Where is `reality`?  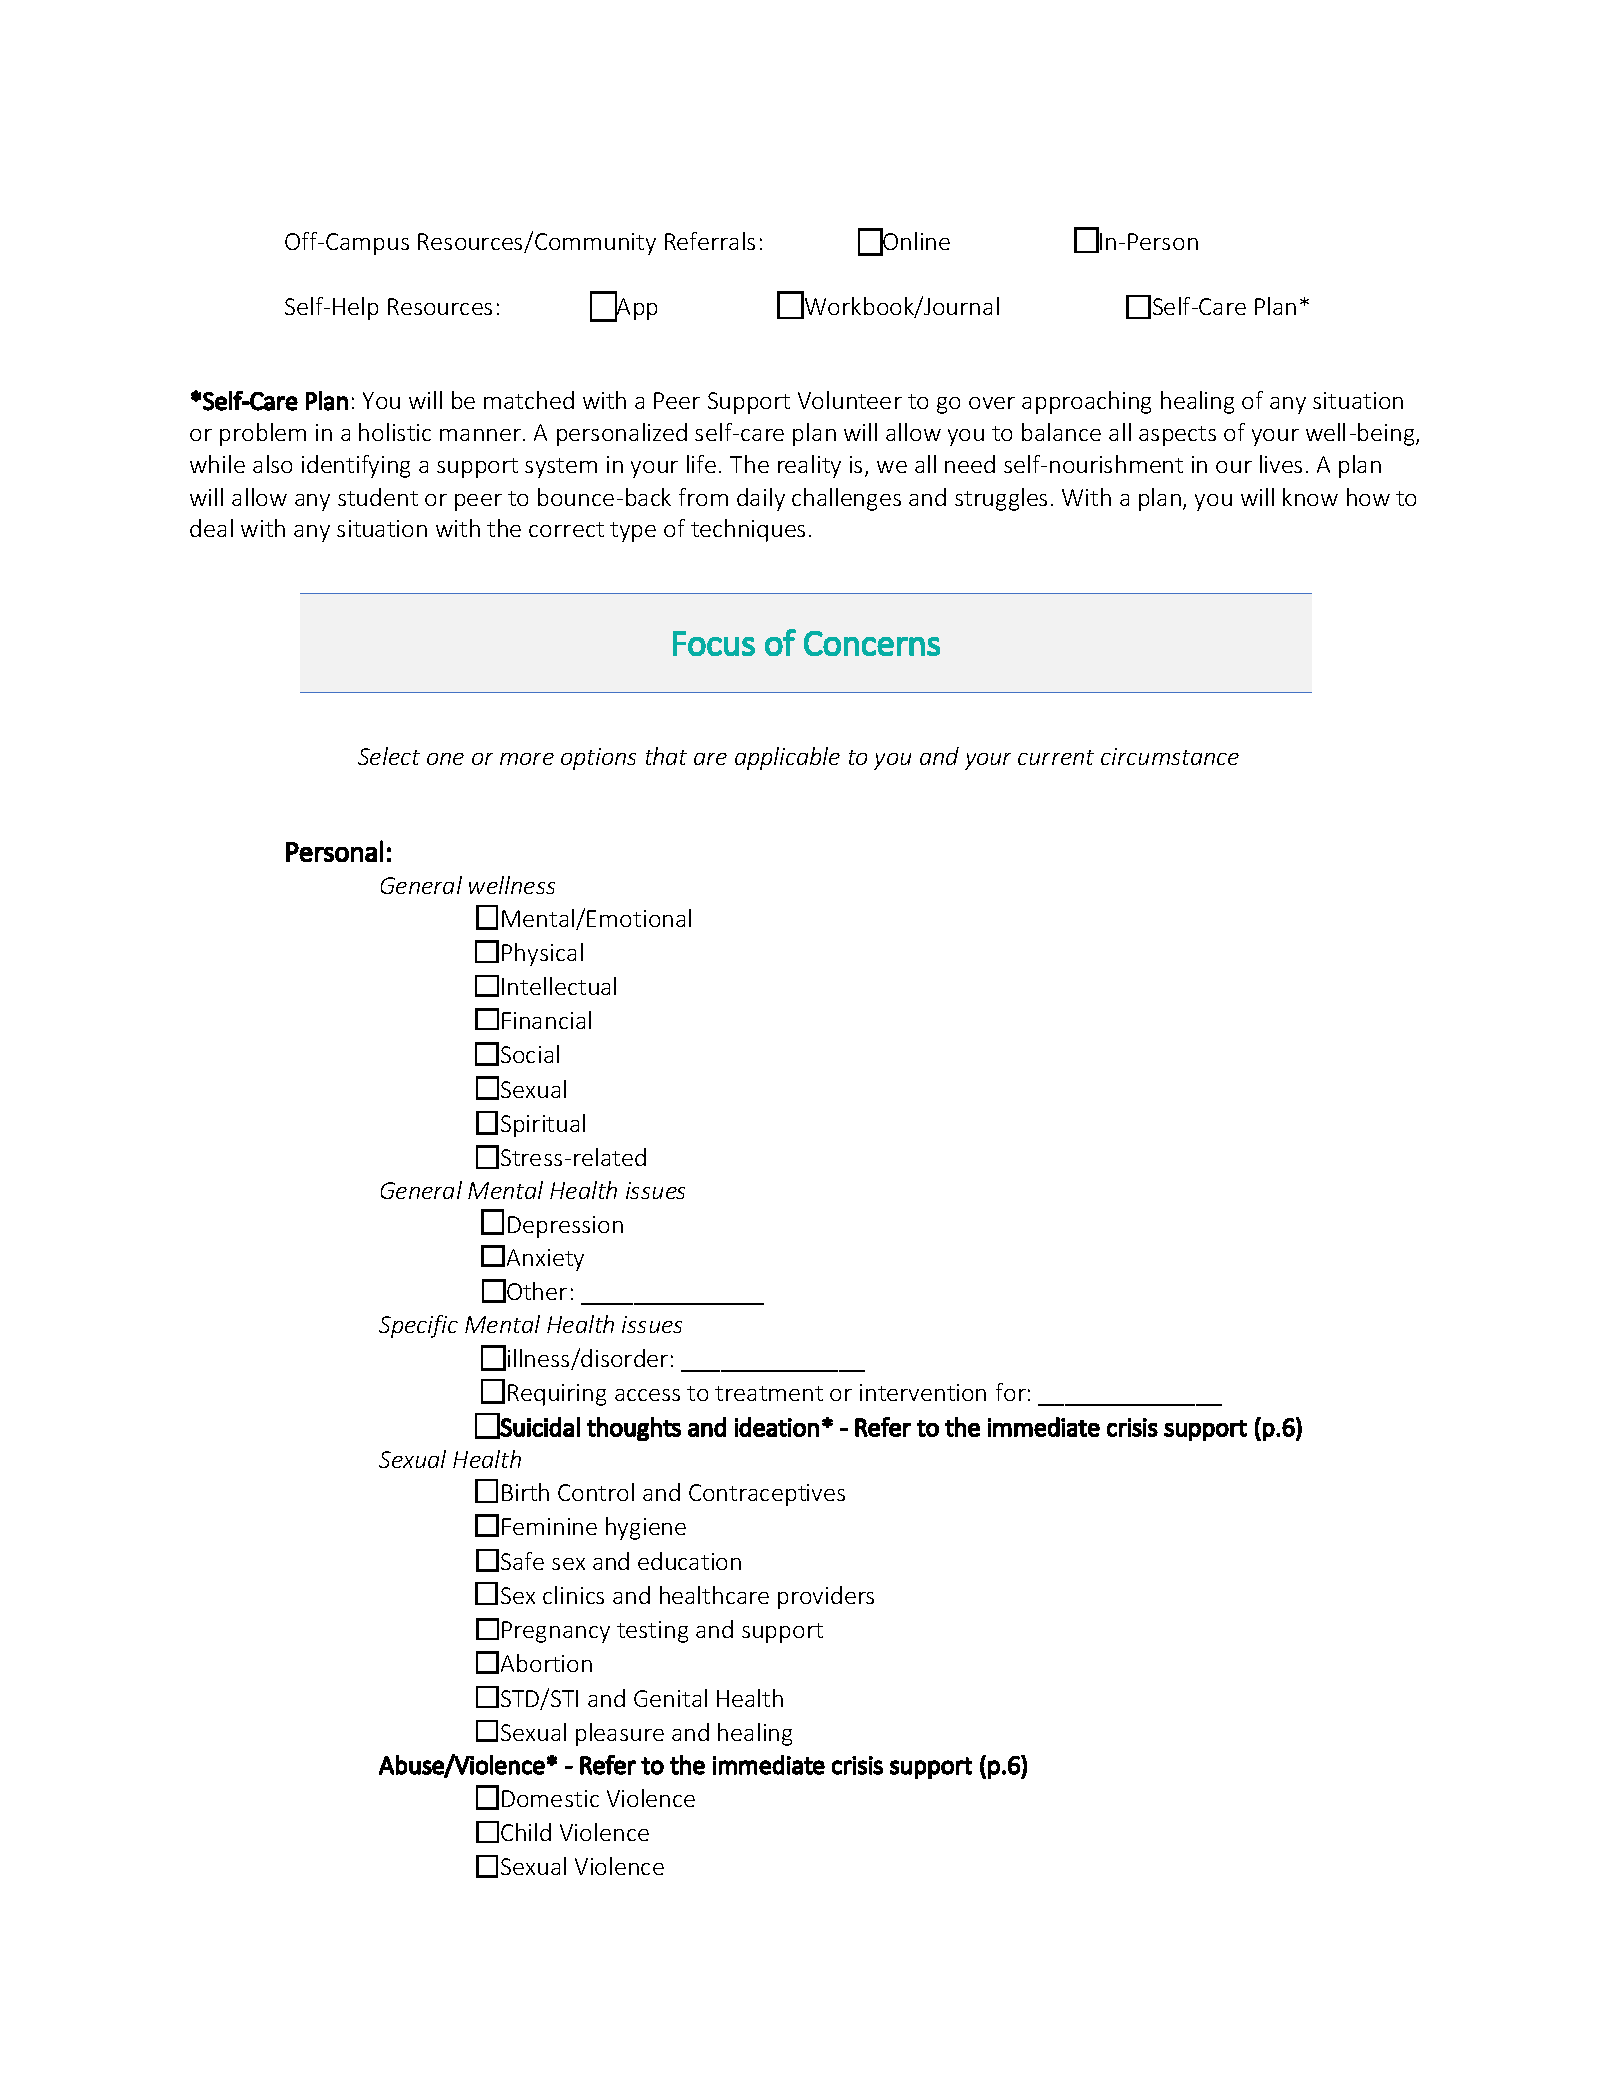 reality is located at coordinates (809, 466).
